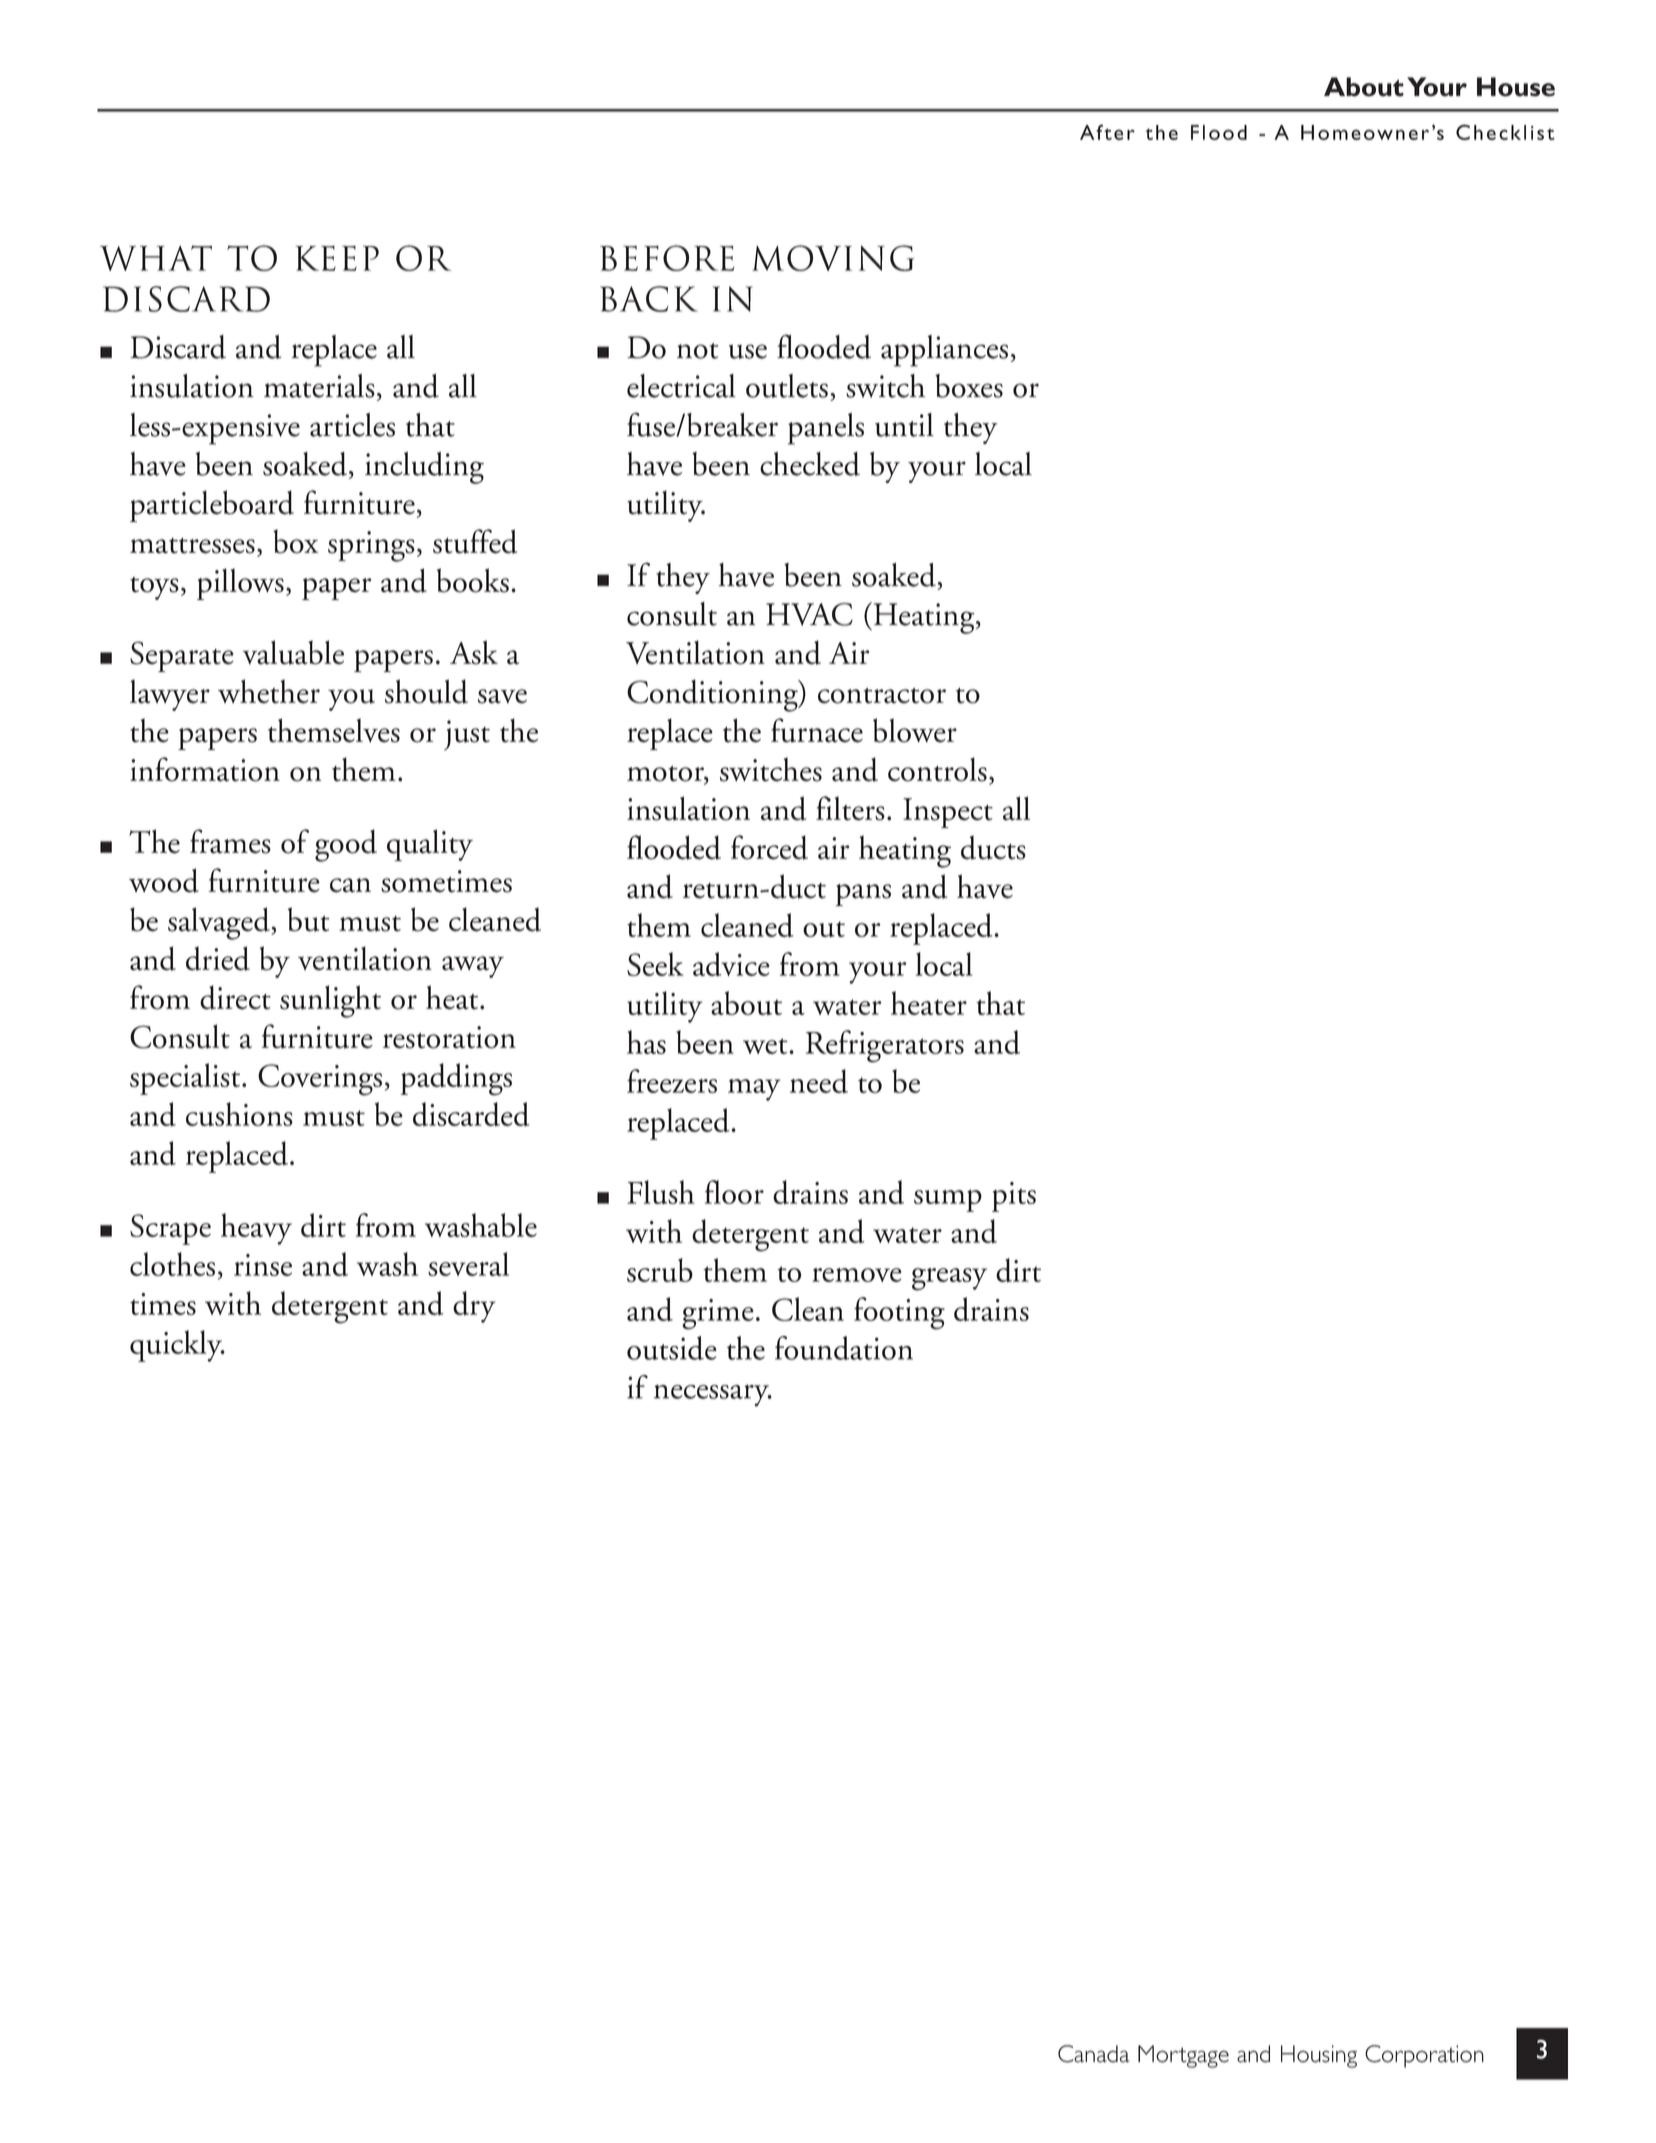 The width and height of the page is (1656, 2143). Describe the element at coordinates (1094, 2054) in the page. I see `Canada` at that location.
